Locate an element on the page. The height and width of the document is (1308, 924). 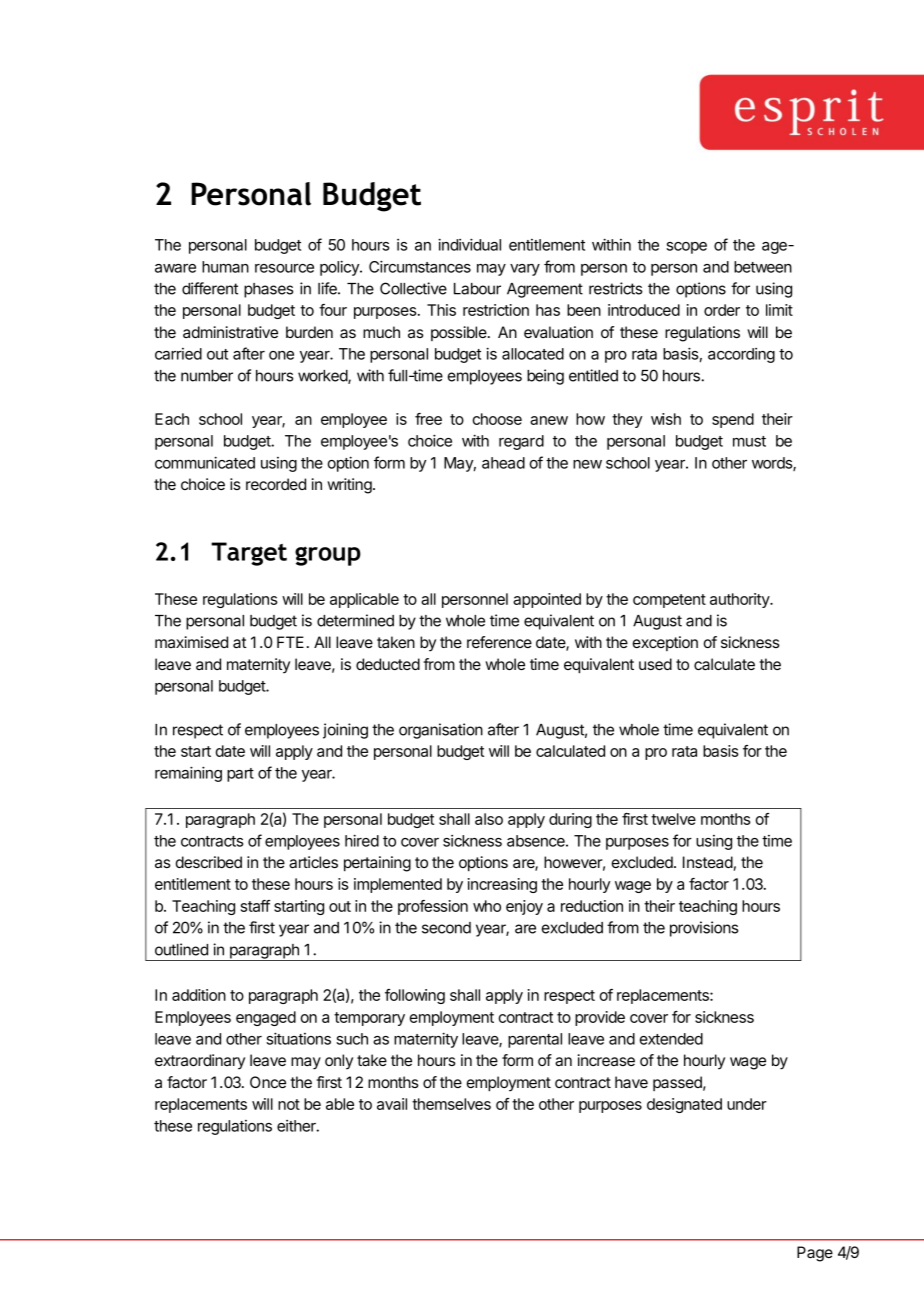
Labour is located at coordinates (477, 289).
